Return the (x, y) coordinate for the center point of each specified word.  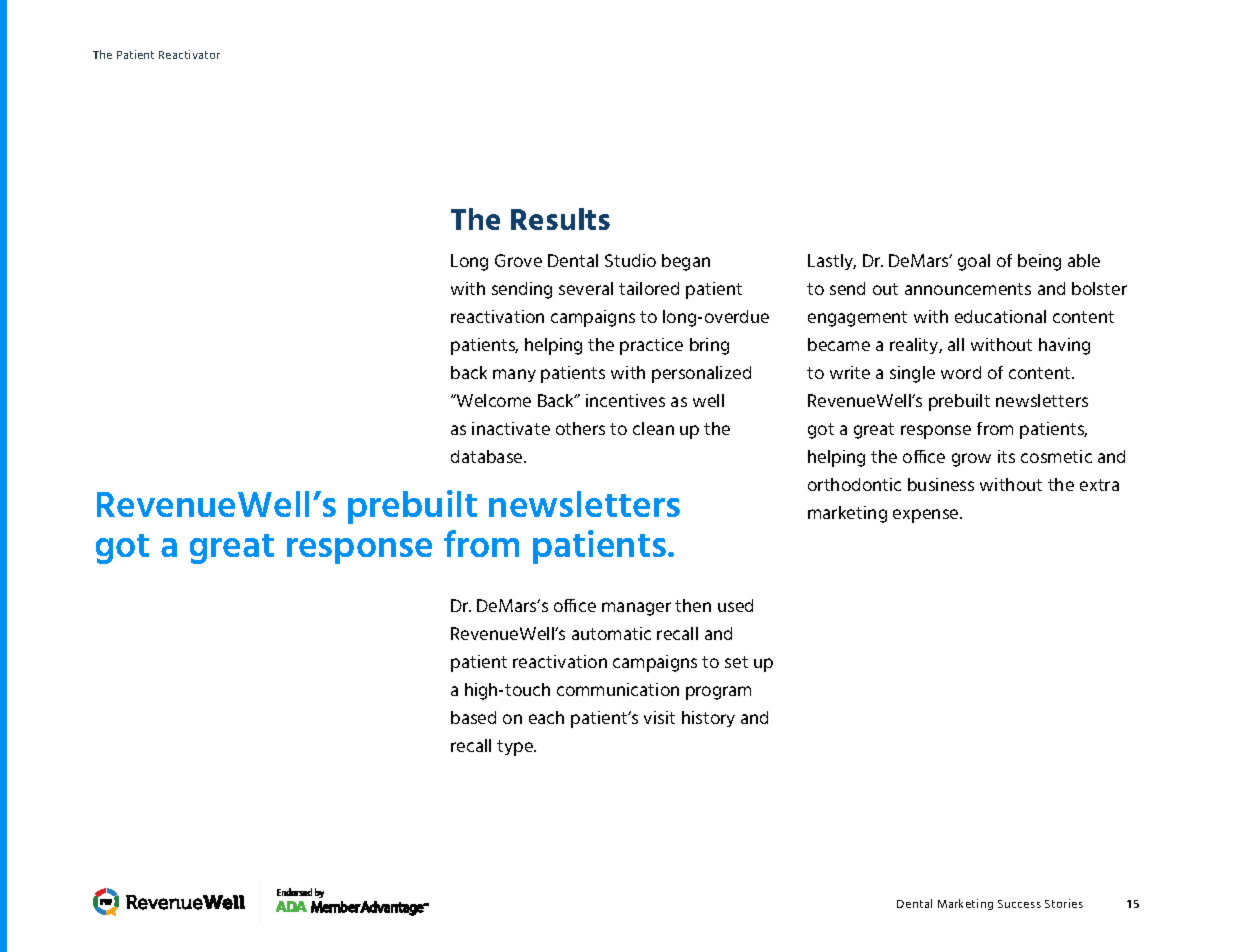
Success (1019, 904)
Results (560, 219)
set (736, 662)
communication (618, 689)
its (1006, 456)
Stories (1064, 903)
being (1039, 262)
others (580, 428)
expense (927, 516)
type (516, 748)
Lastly (832, 262)
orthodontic (854, 484)
